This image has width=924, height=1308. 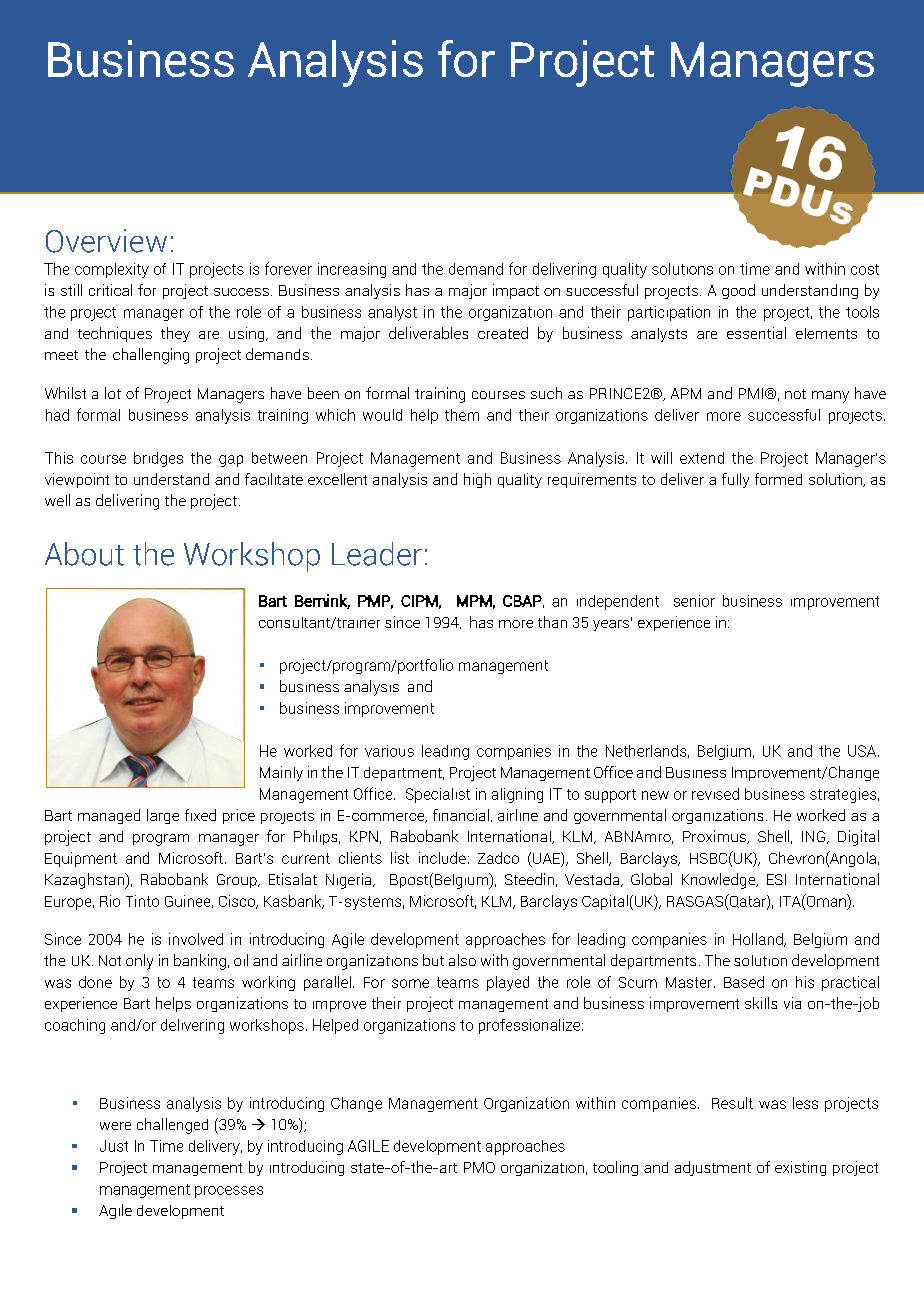 What do you see at coordinates (516, 291) in the image?
I see `impact` at bounding box center [516, 291].
